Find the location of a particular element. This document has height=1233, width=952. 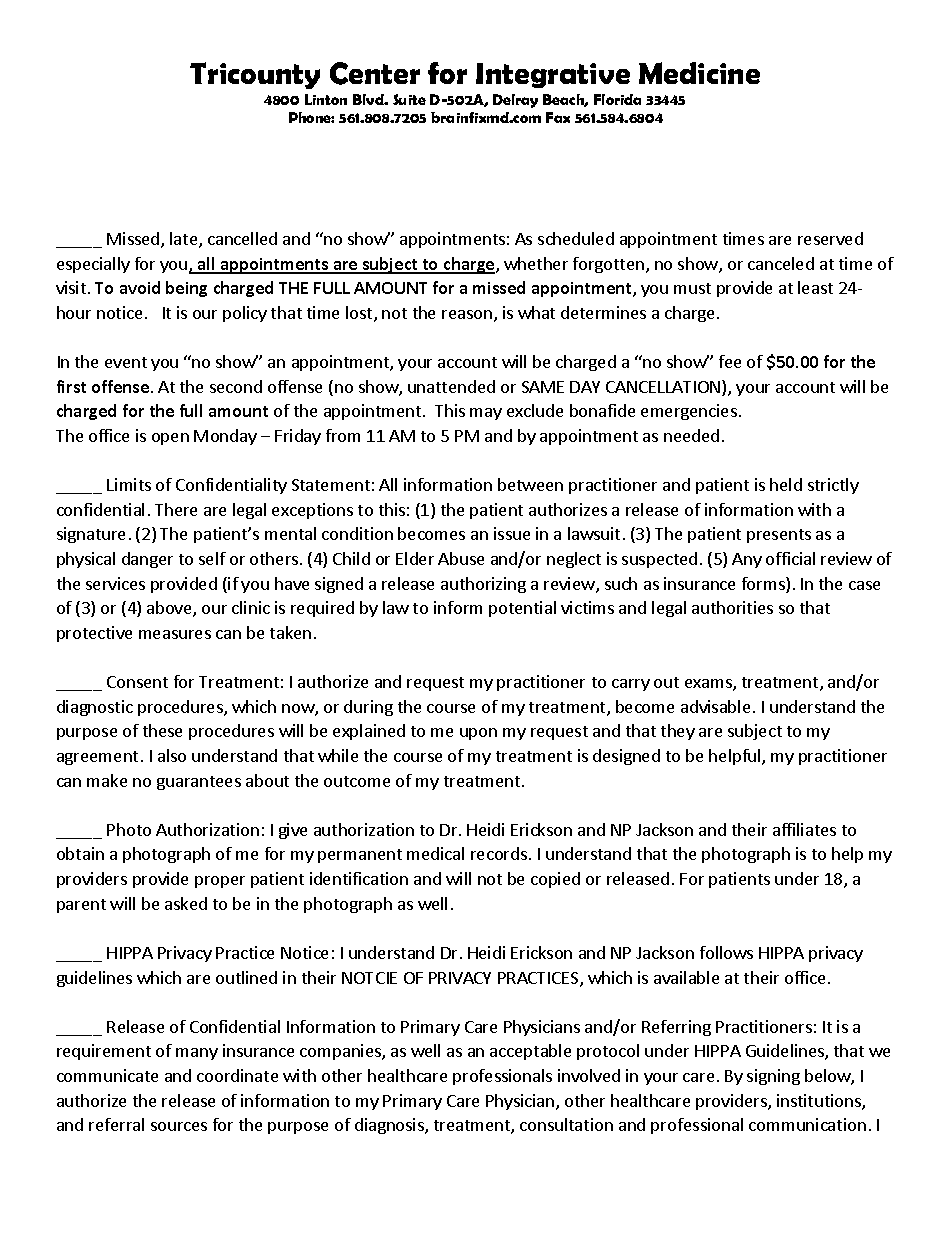

upon is located at coordinates (478, 734).
